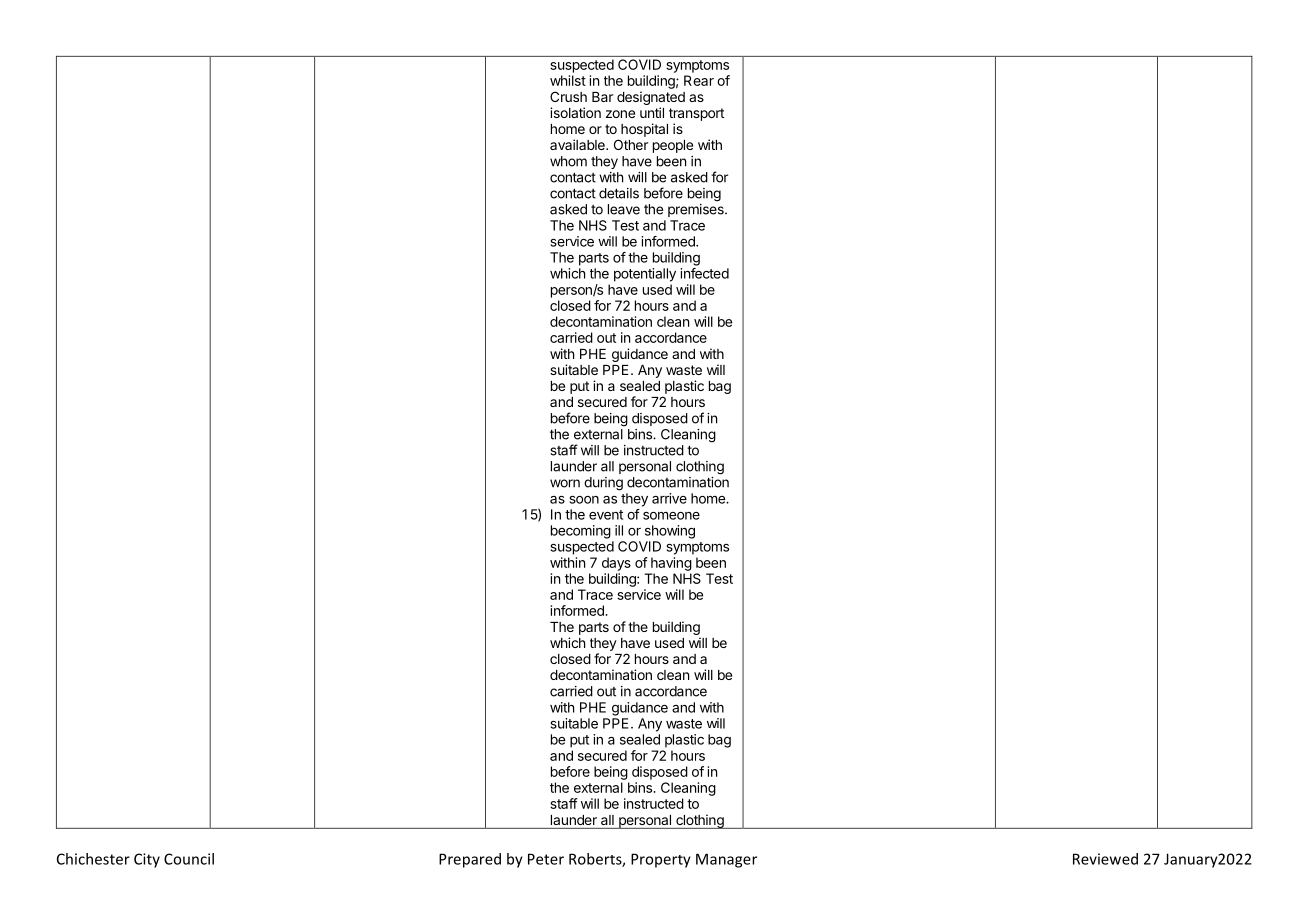  Describe the element at coordinates (602, 97) in the screenshot. I see `Bar` at that location.
